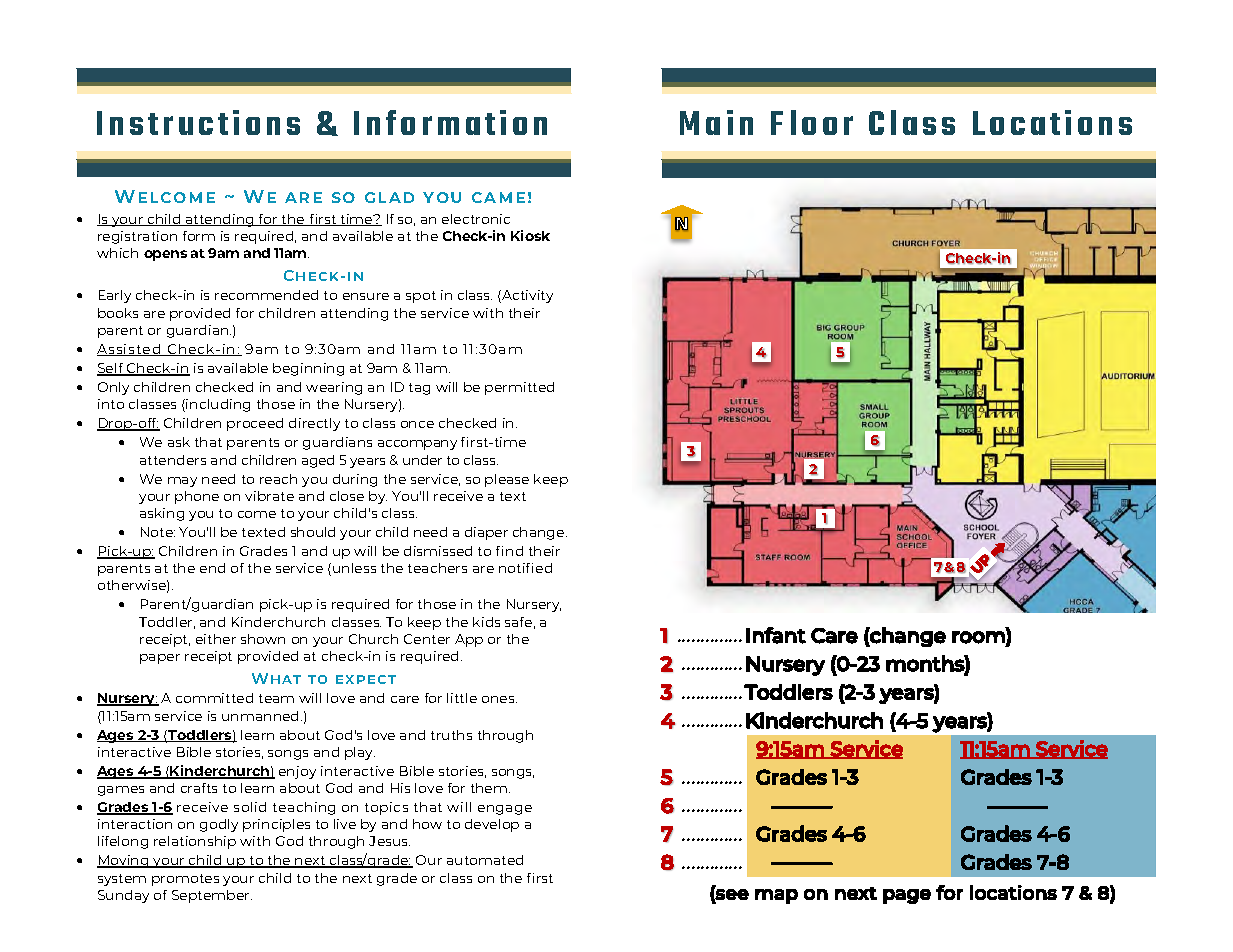 This screenshot has width=1233, height=952. I want to click on form, so click(199, 236).
